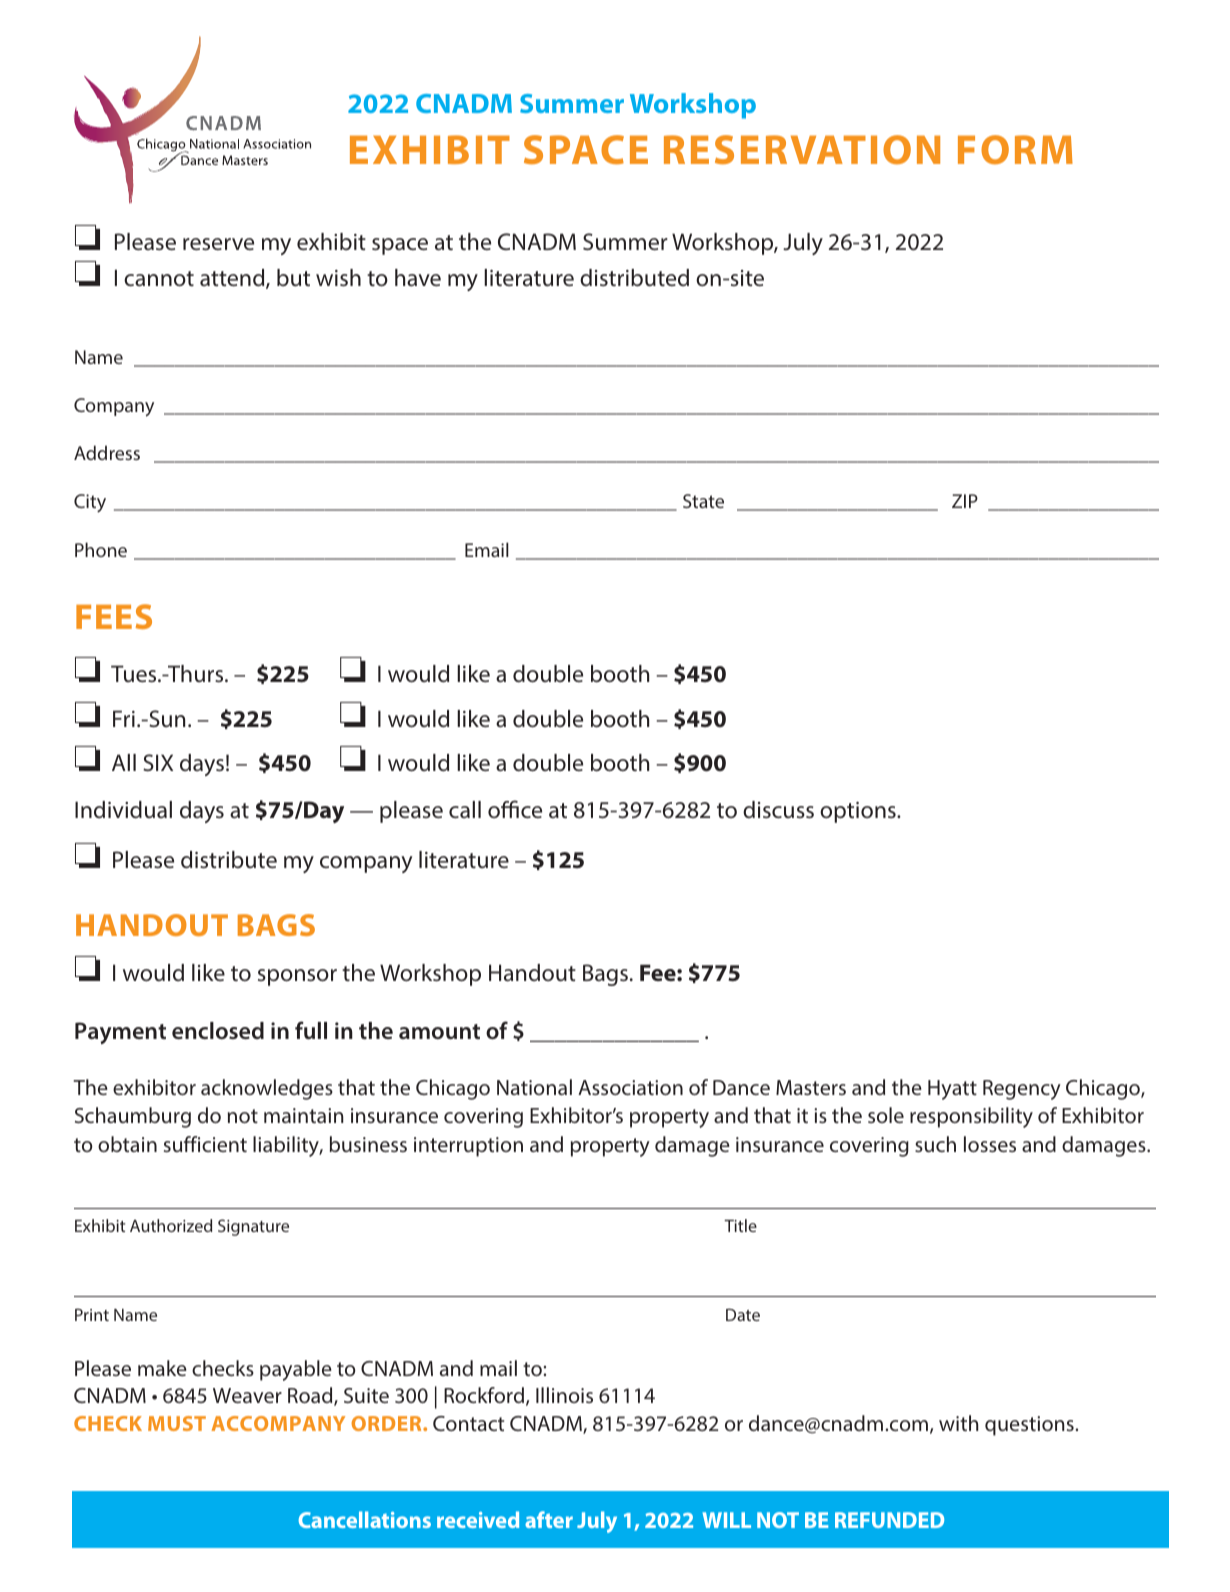  What do you see at coordinates (703, 501) in the screenshot?
I see `State` at bounding box center [703, 501].
